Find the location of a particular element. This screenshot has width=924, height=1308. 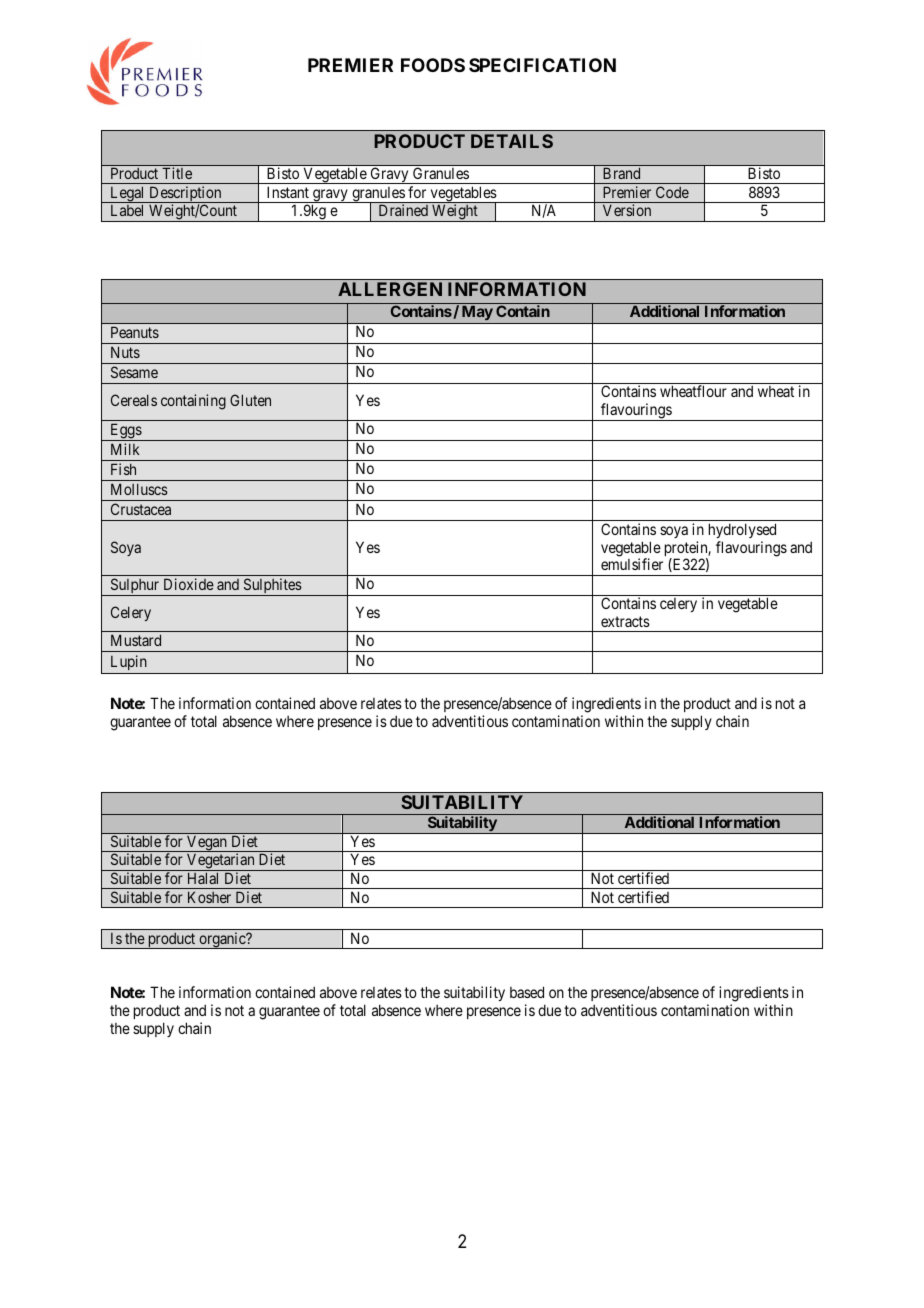

Gluten is located at coordinates (250, 400).
